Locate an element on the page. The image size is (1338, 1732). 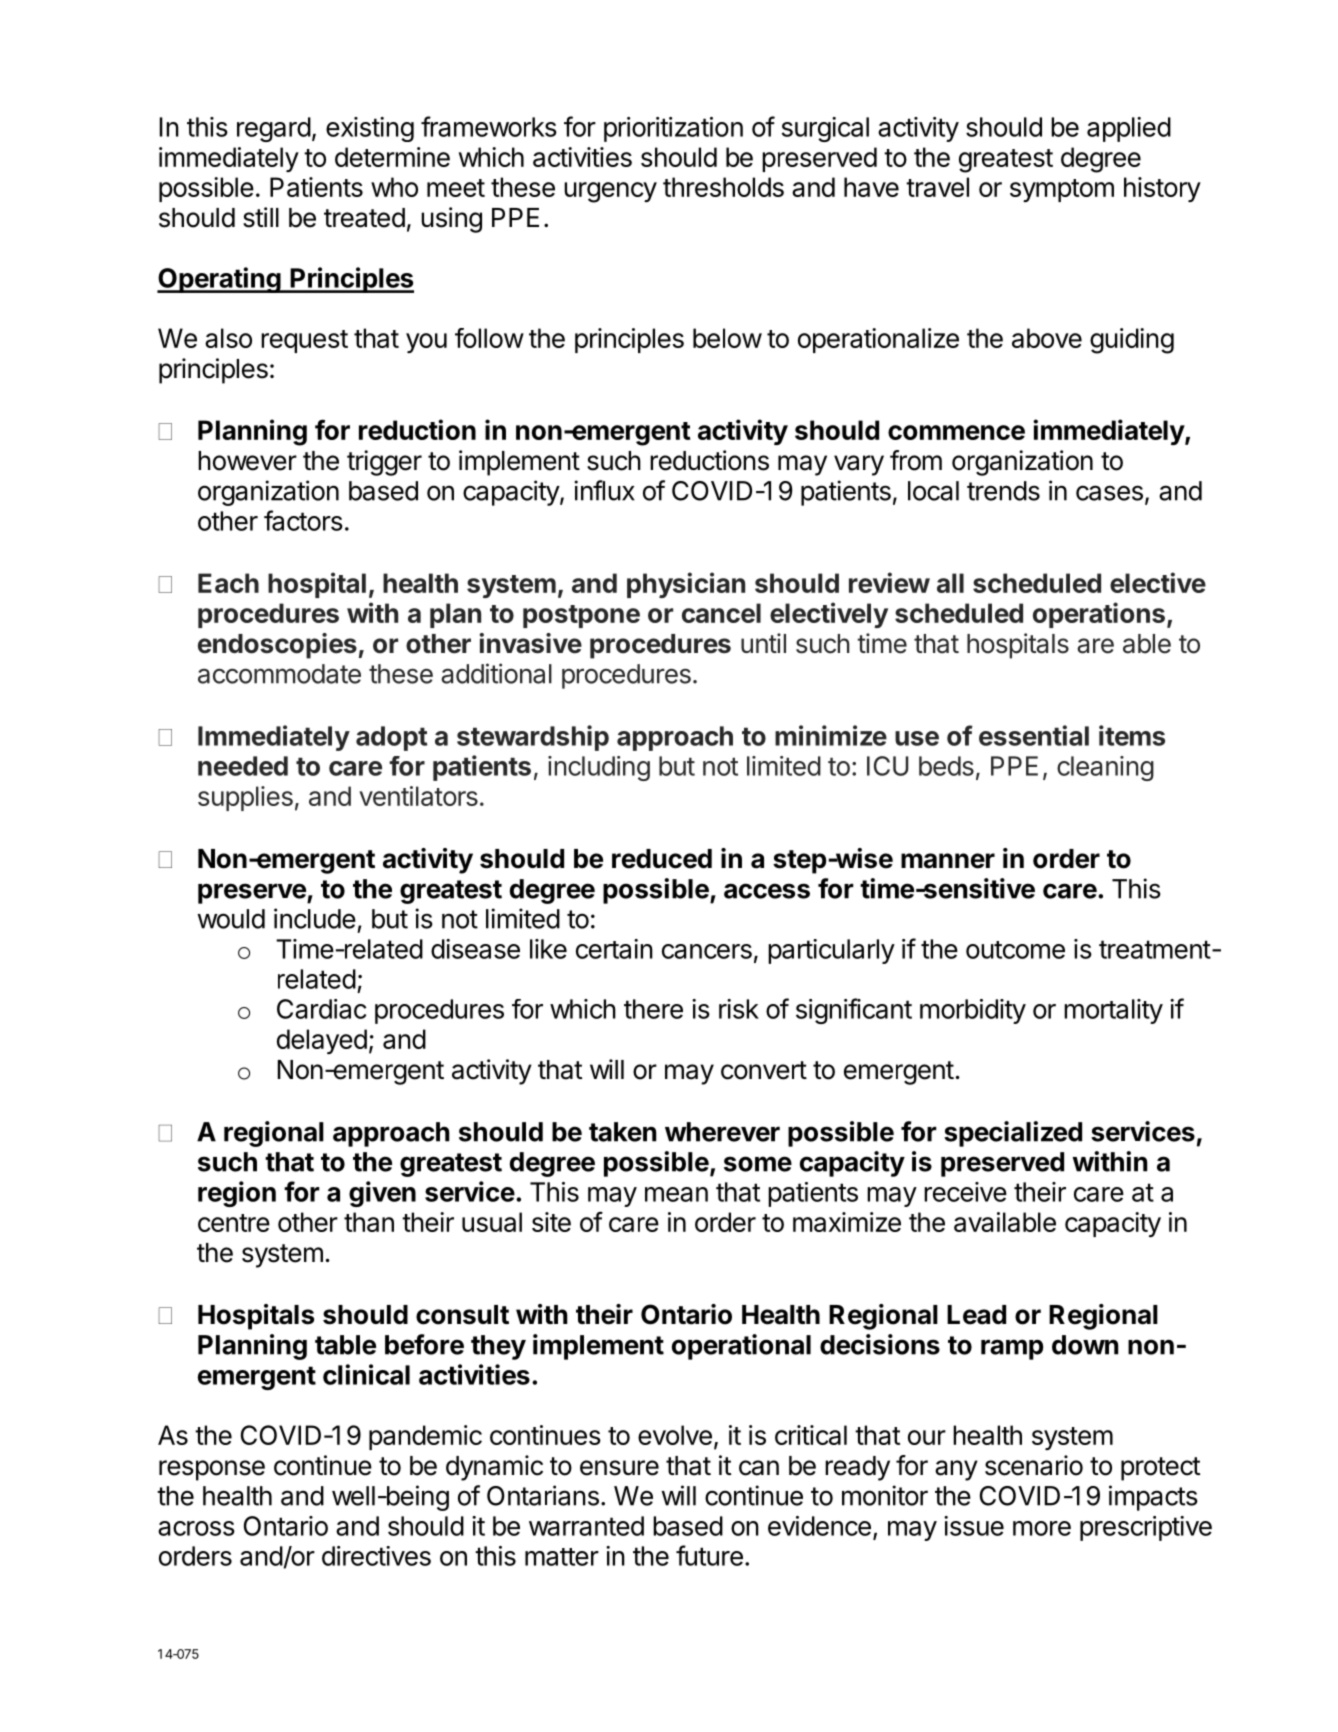
thresholds is located at coordinates (723, 187).
